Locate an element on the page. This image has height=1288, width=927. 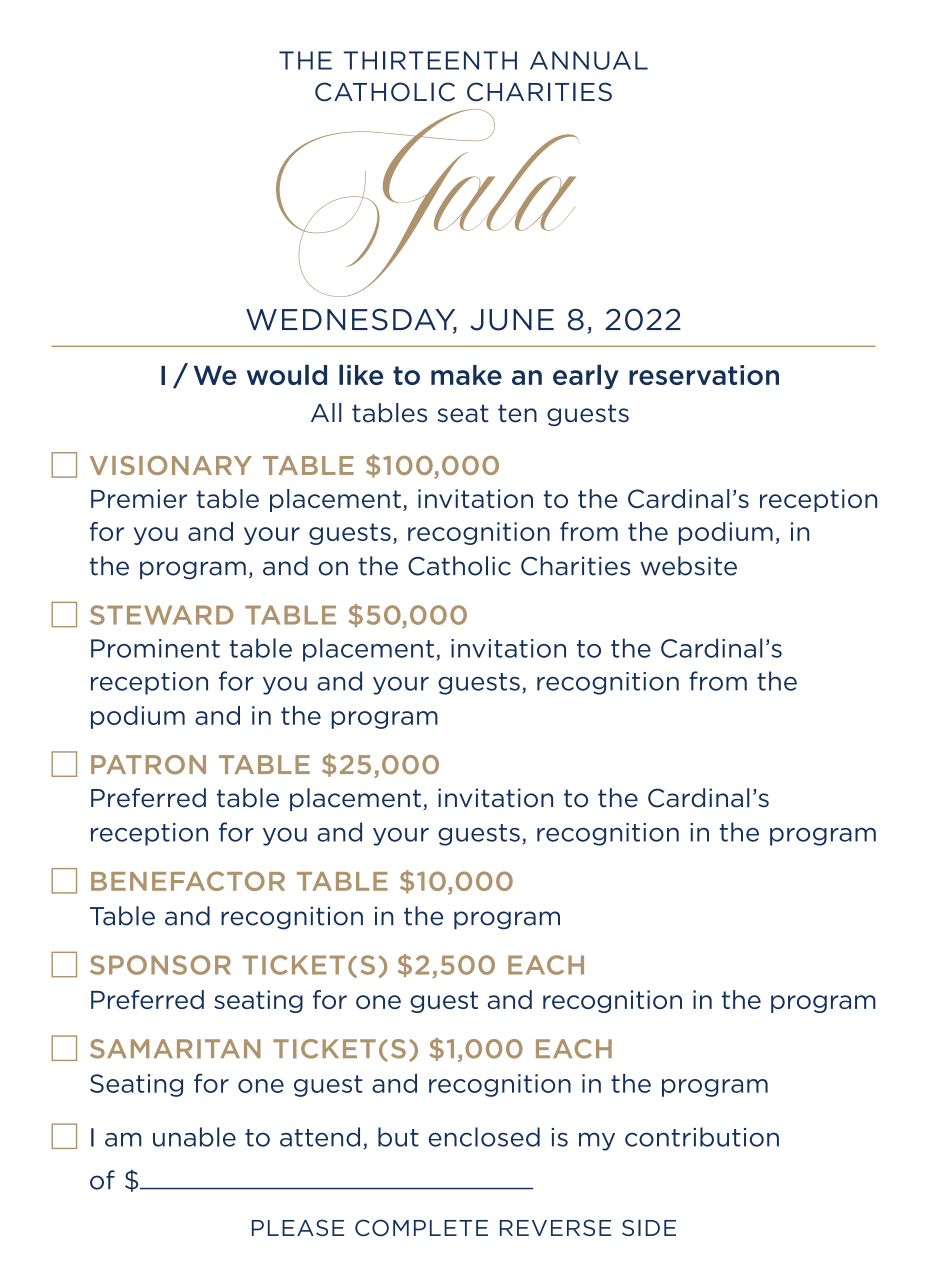
SIDE is located at coordinates (649, 1227).
